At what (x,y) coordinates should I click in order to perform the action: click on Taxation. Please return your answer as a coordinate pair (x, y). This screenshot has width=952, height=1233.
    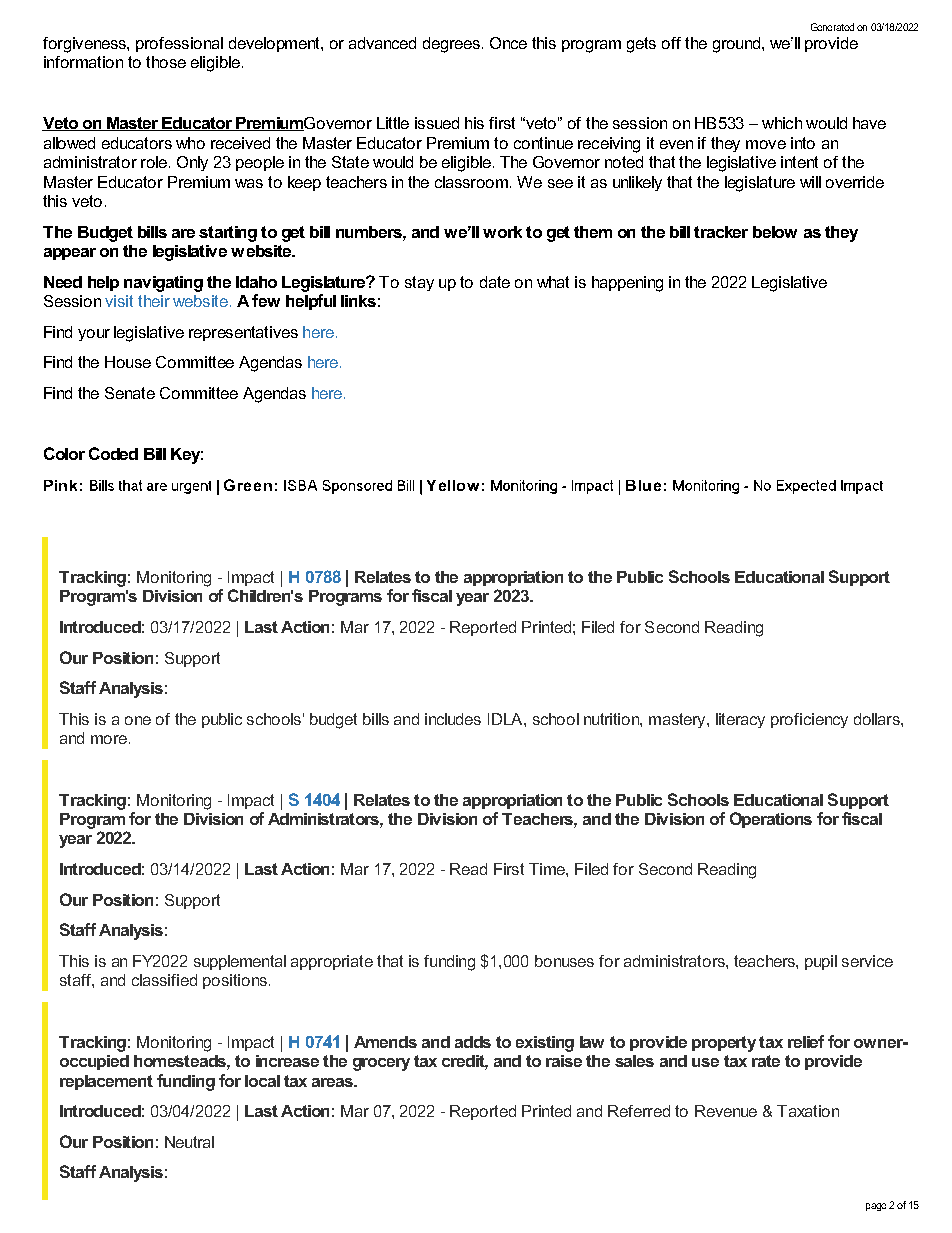
    Looking at the image, I should click on (808, 1111).
